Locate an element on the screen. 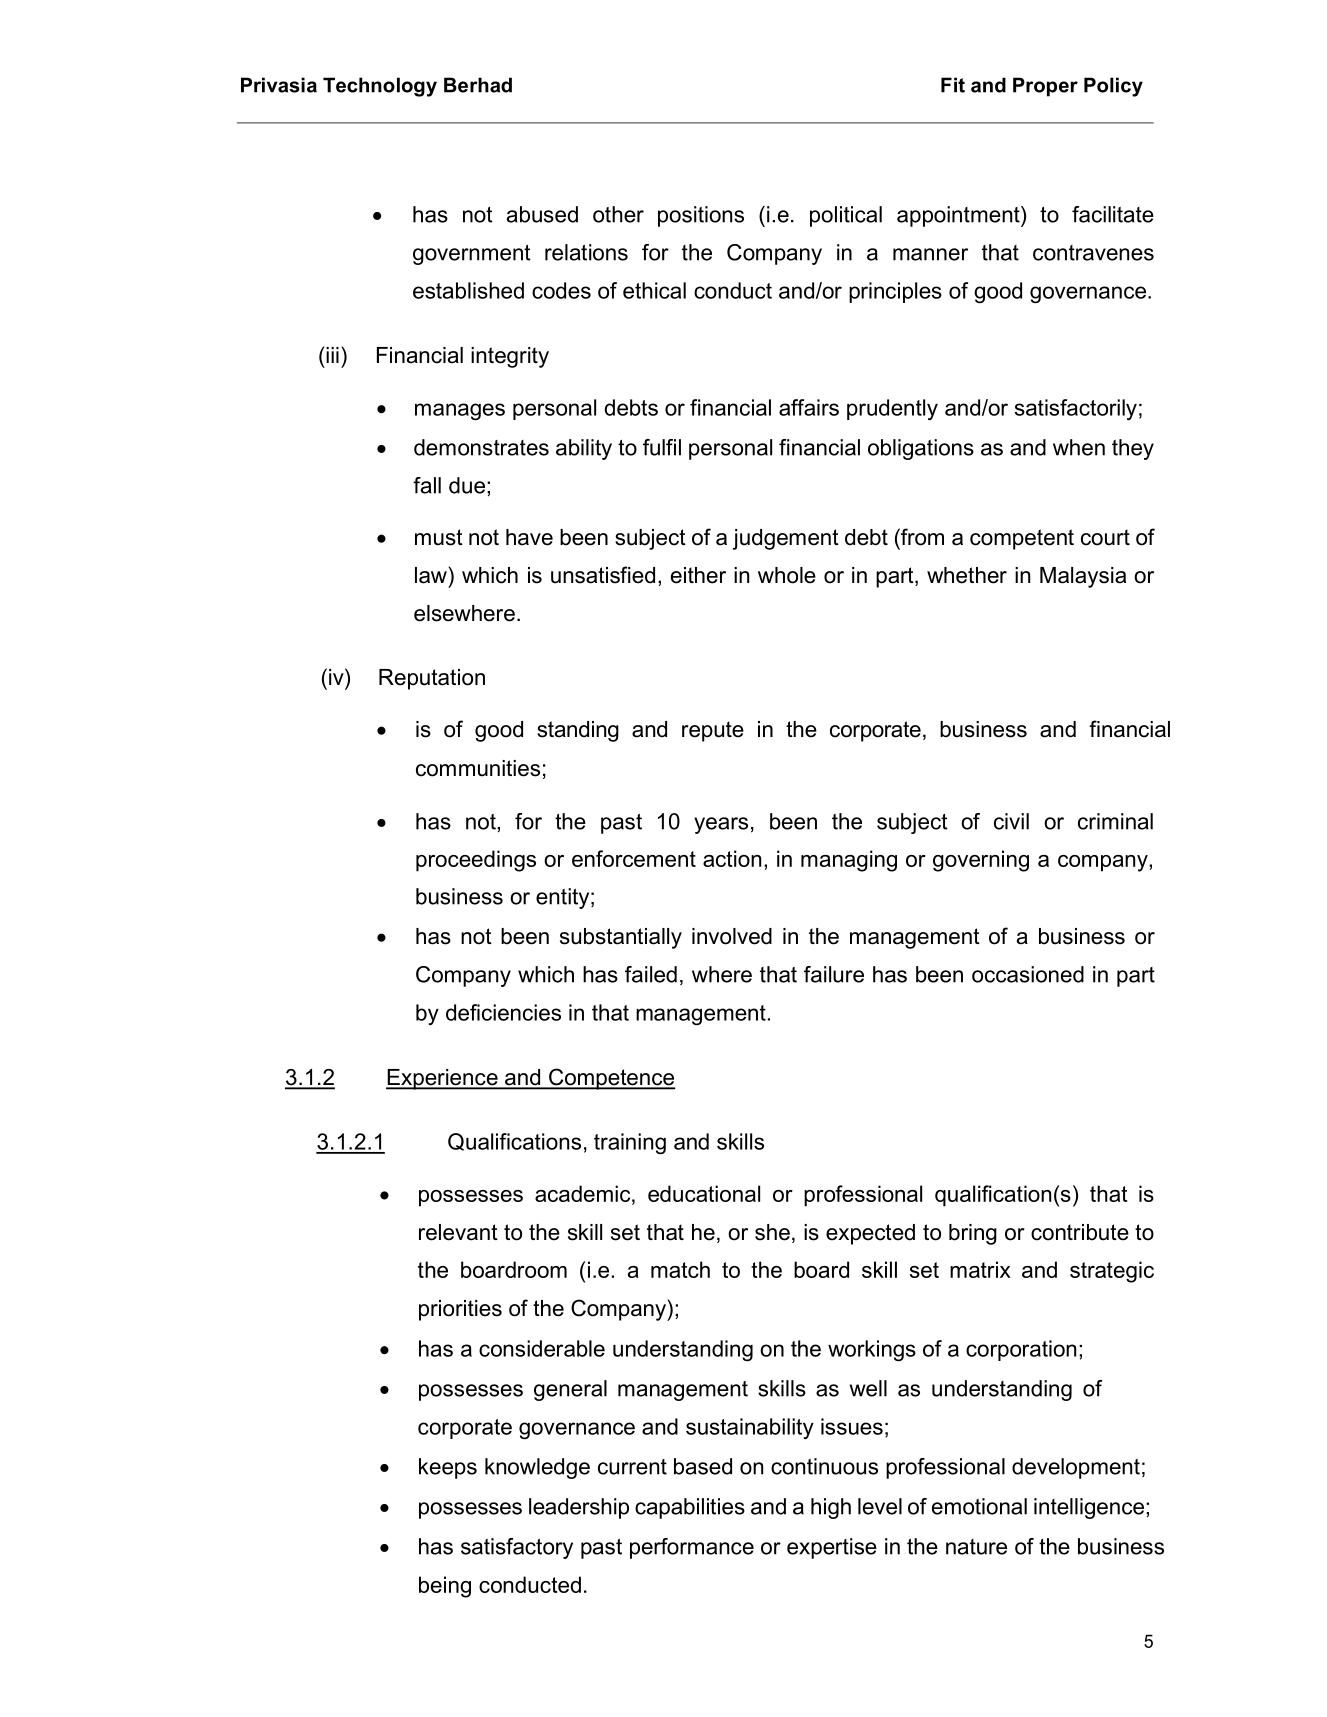  performance is located at coordinates (692, 1548).
